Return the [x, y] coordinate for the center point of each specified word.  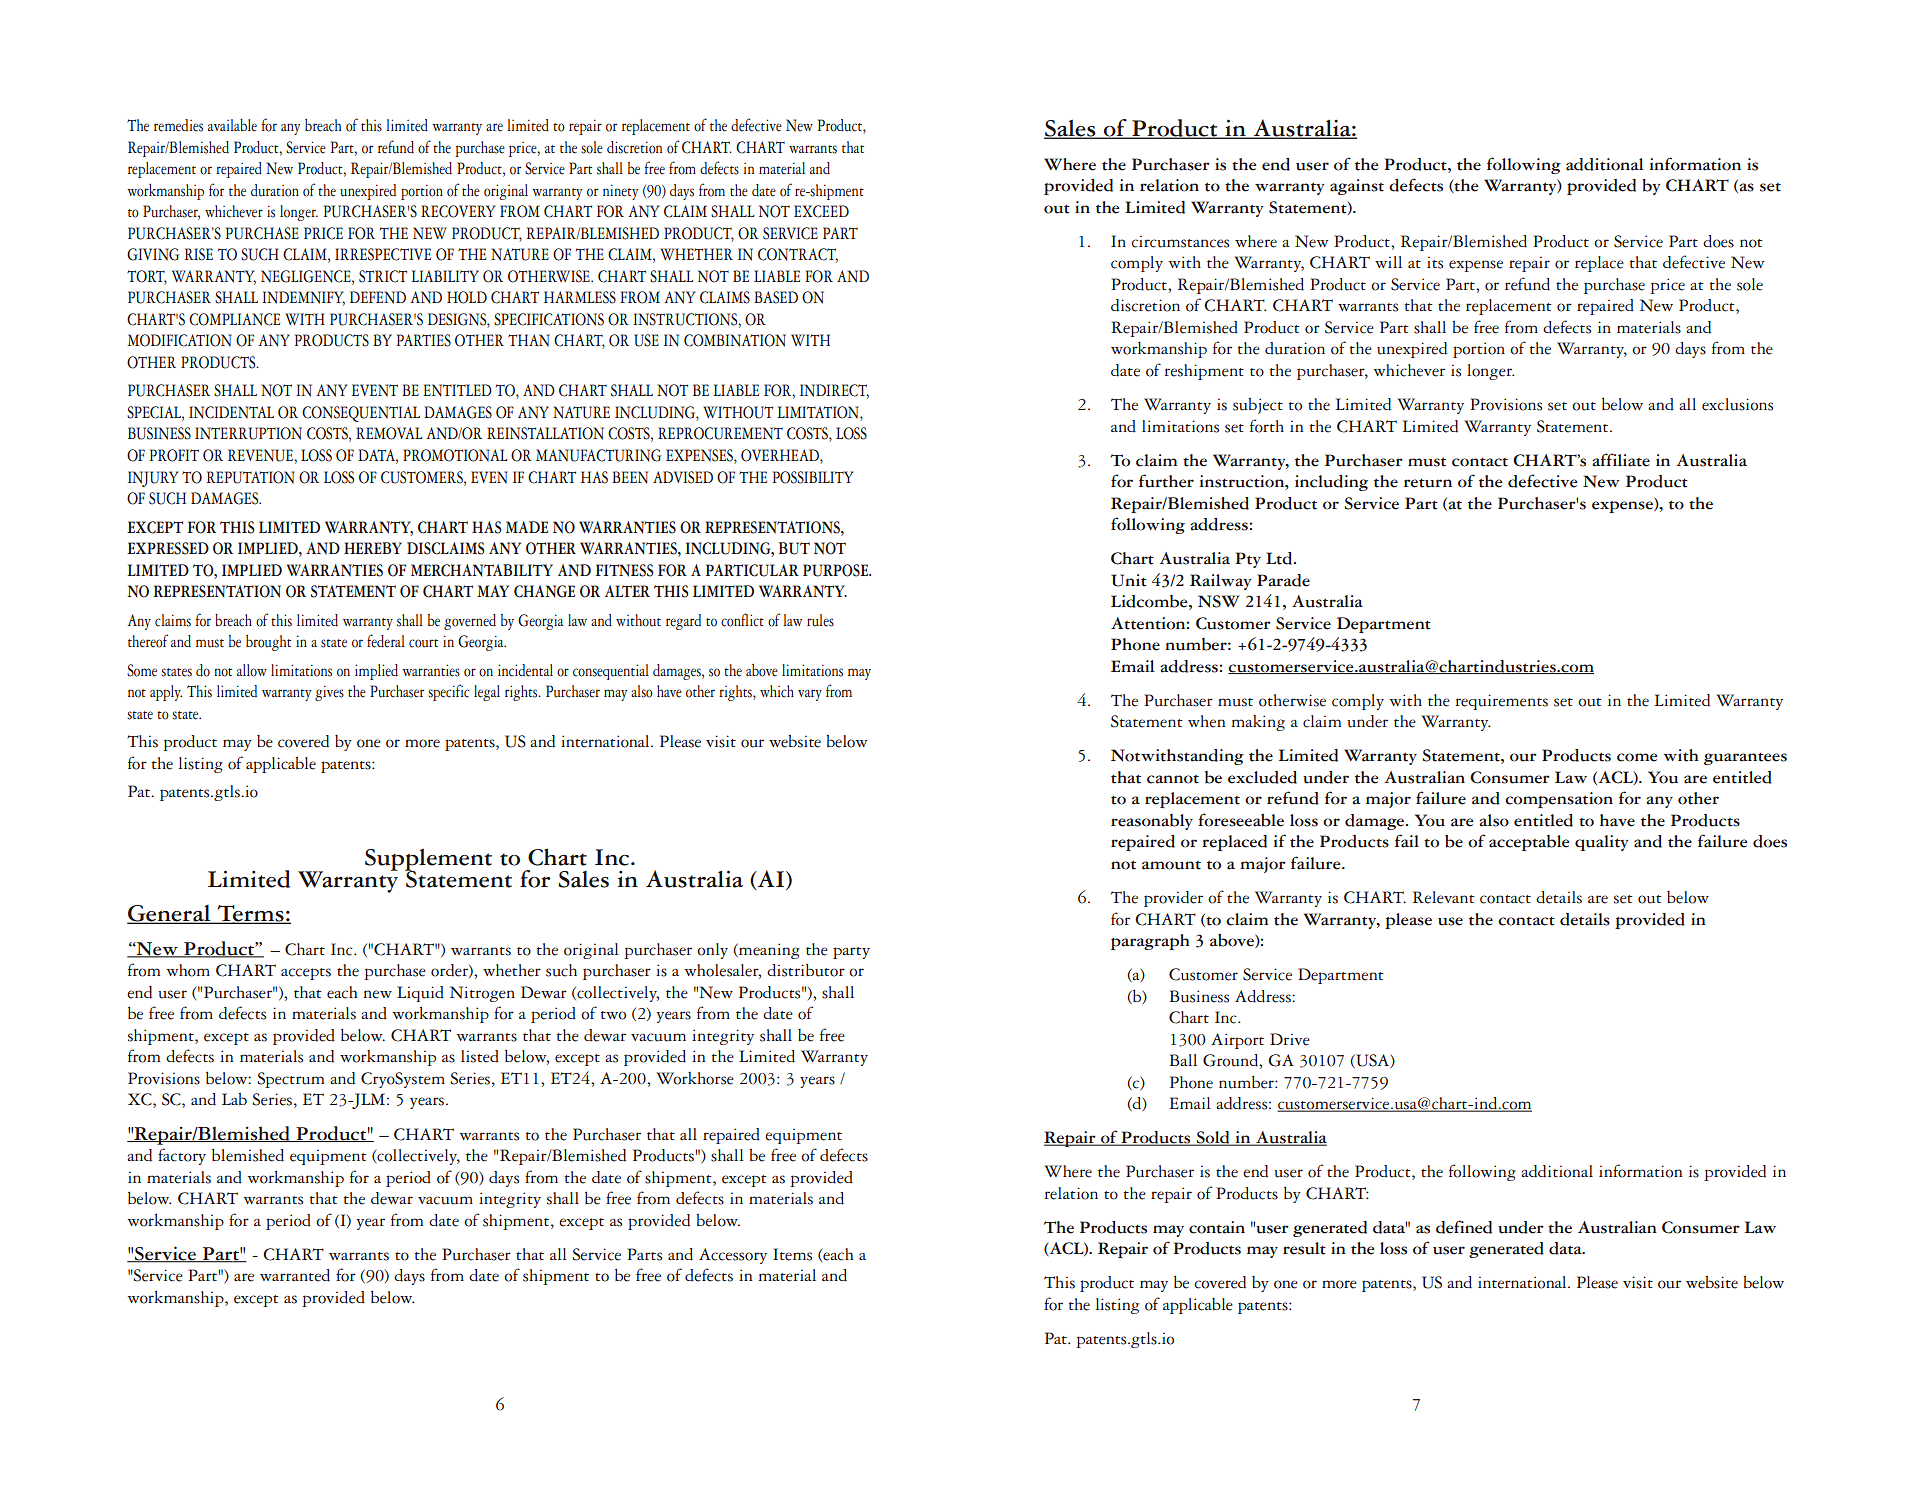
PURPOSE [836, 570]
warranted [295, 1275]
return [1428, 483]
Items [792, 1254]
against [1357, 187]
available [232, 125]
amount [1171, 865]
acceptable [1529, 843]
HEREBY [373, 548]
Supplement [428, 861]
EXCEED [821, 211]
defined [1464, 1227]
